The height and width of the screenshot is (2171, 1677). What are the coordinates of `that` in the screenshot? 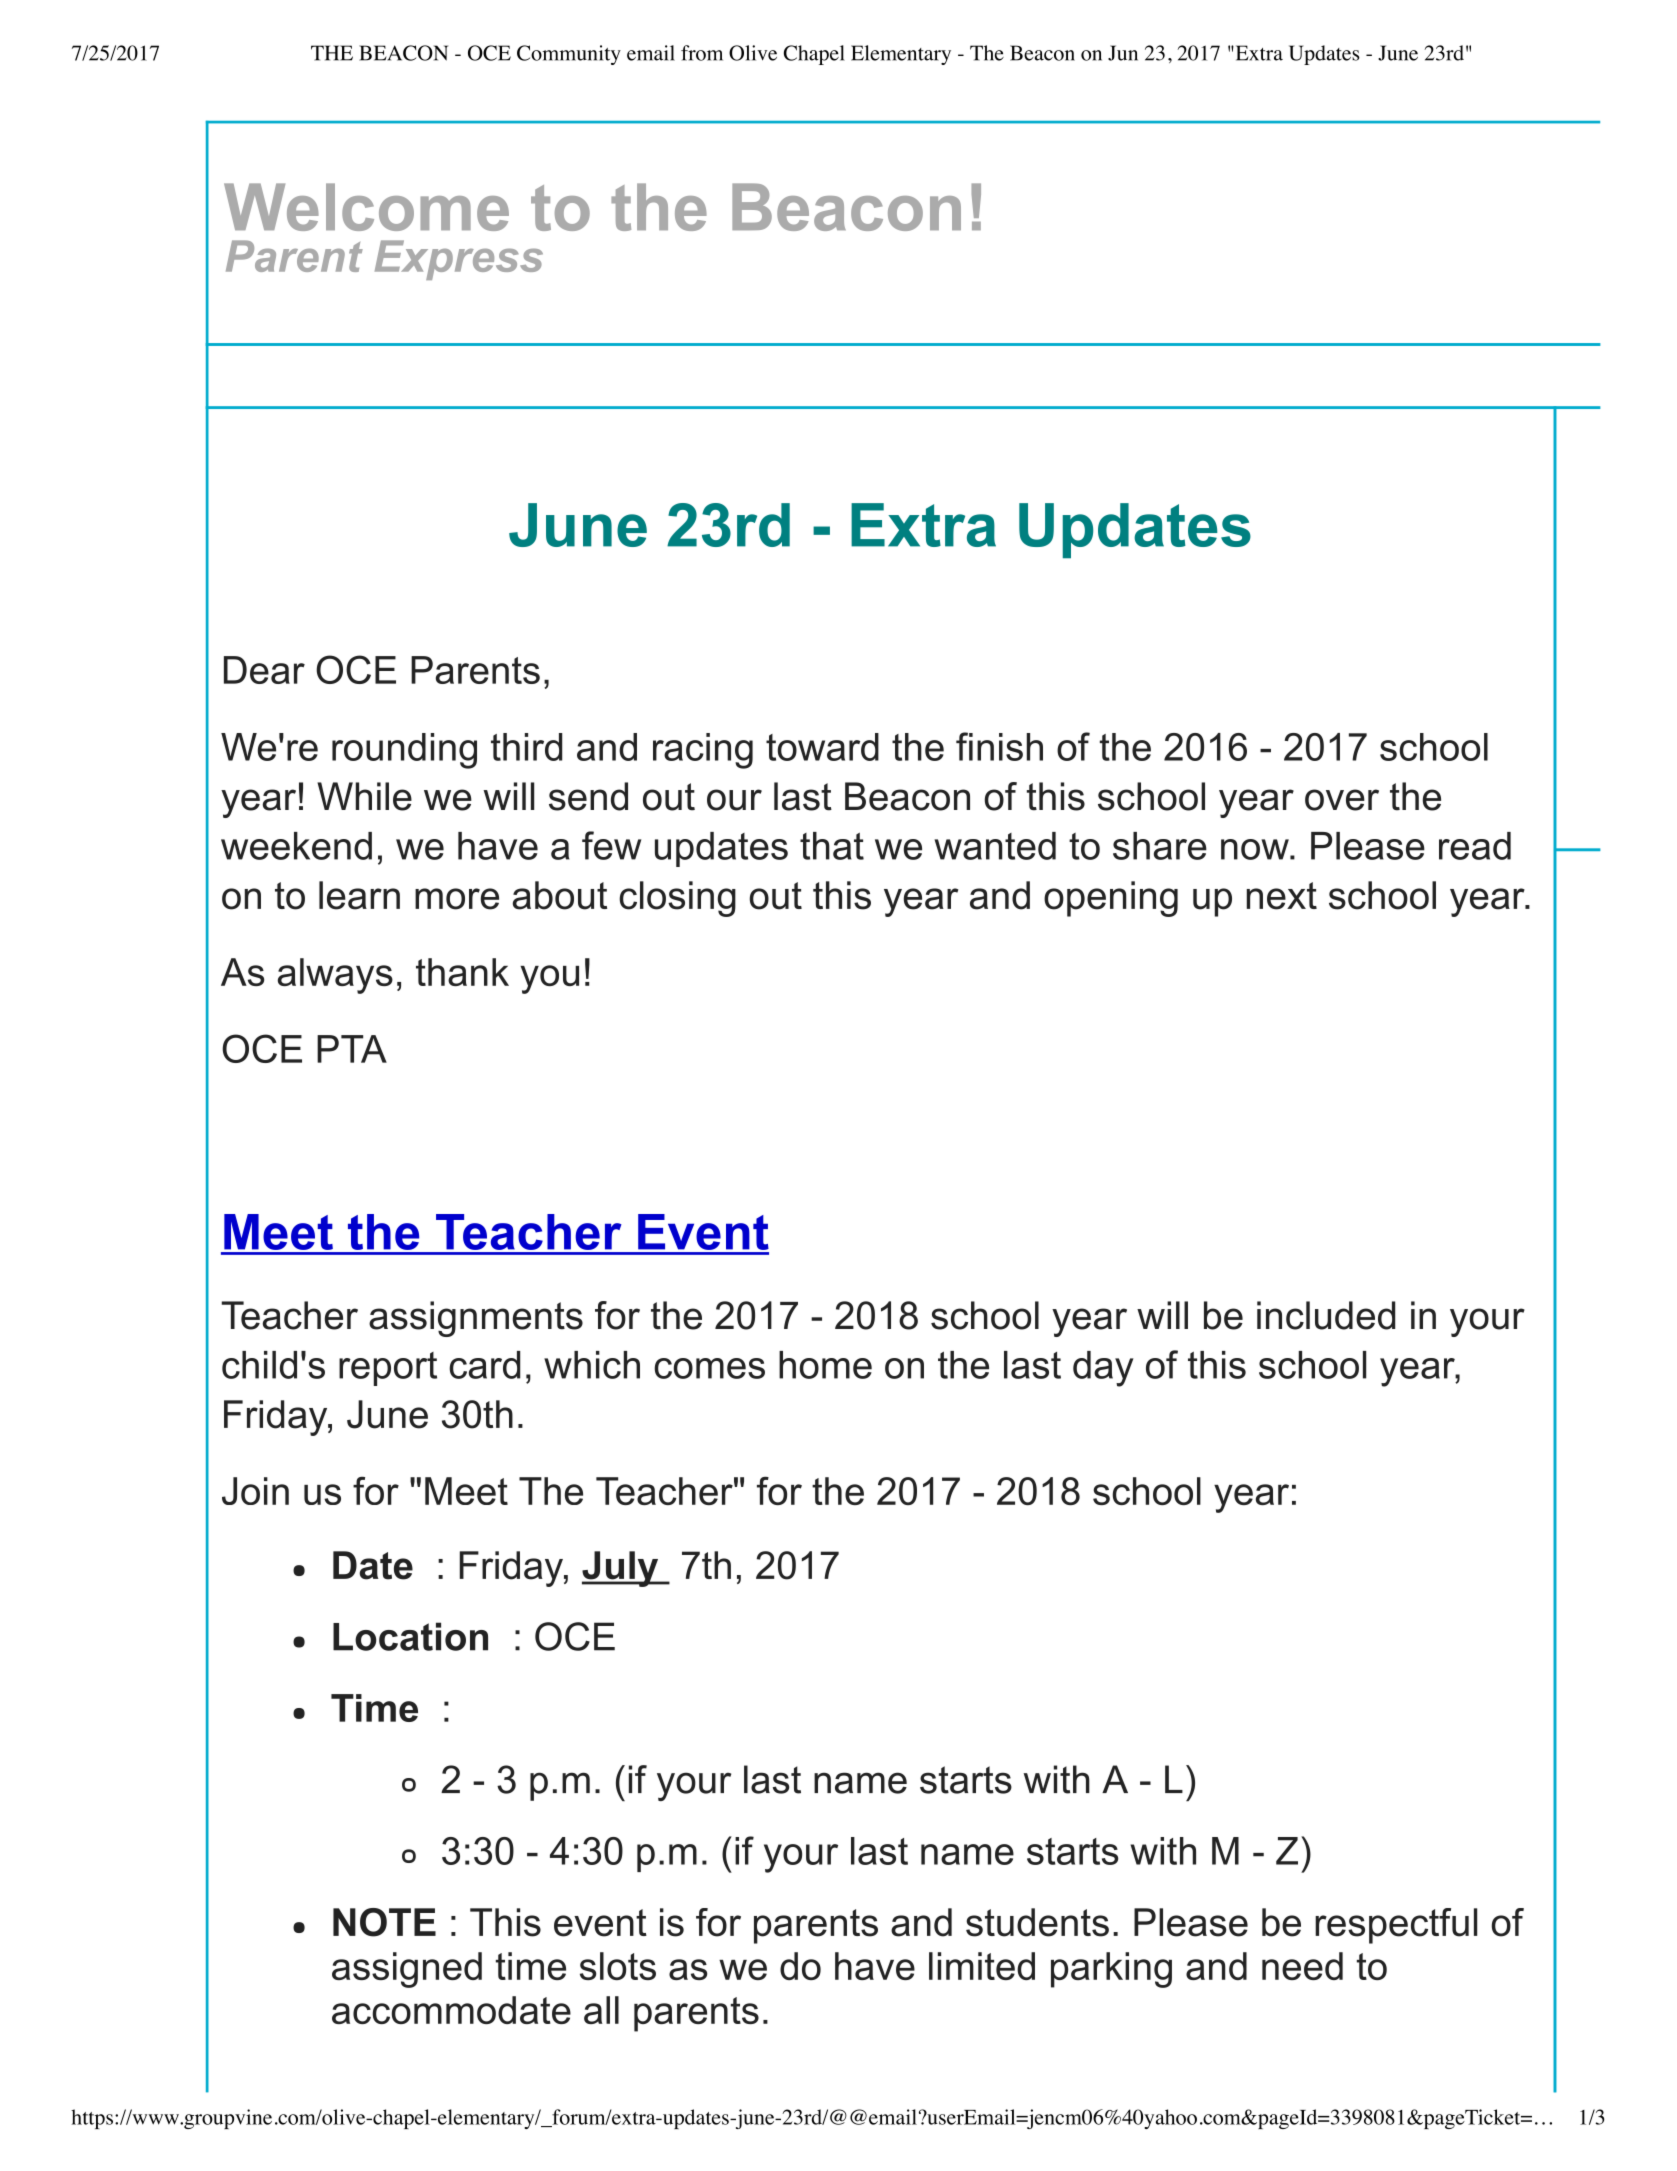 It's located at (832, 846).
